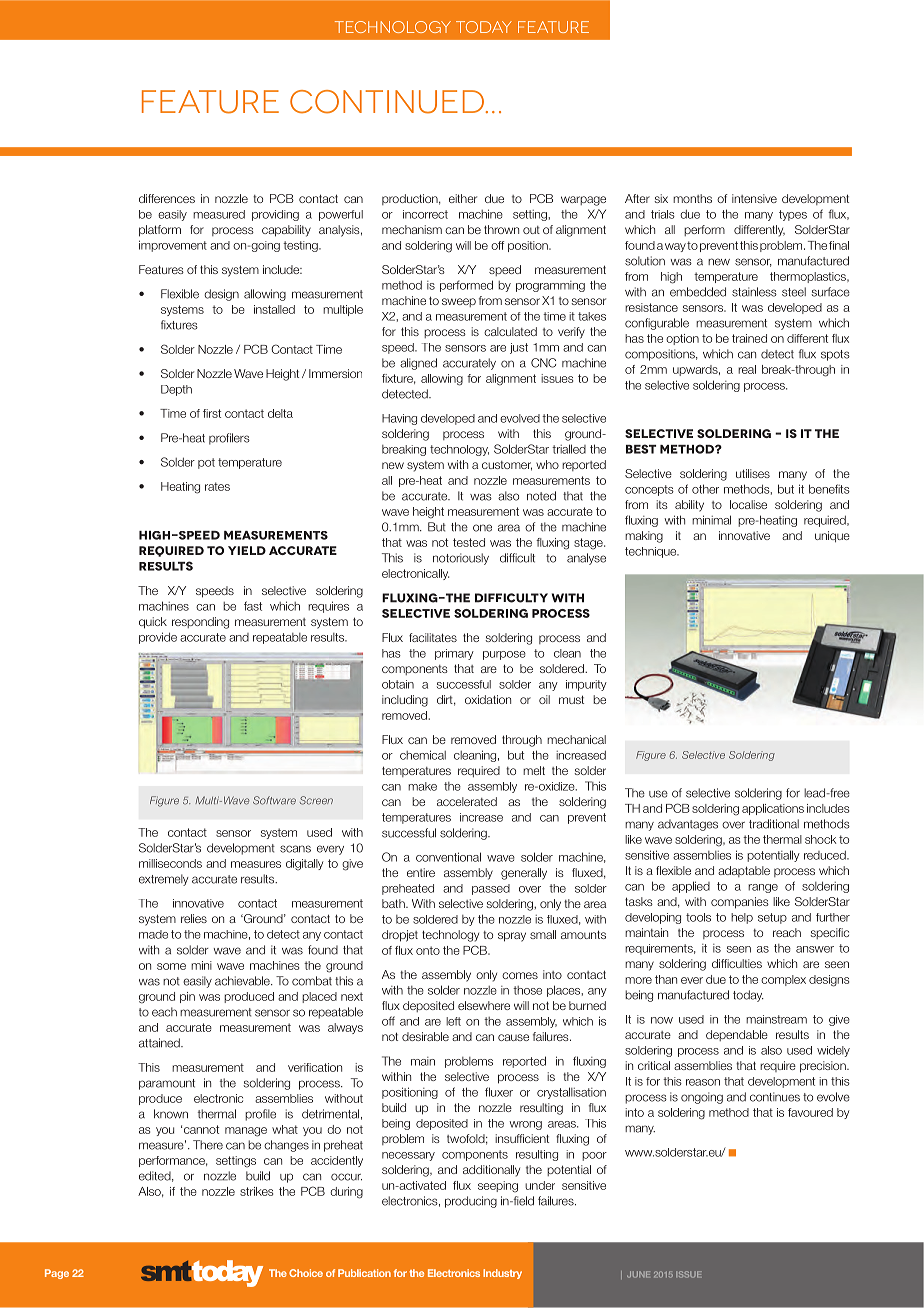 This screenshot has width=924, height=1308. What do you see at coordinates (274, 800) in the screenshot?
I see `Software` at bounding box center [274, 800].
